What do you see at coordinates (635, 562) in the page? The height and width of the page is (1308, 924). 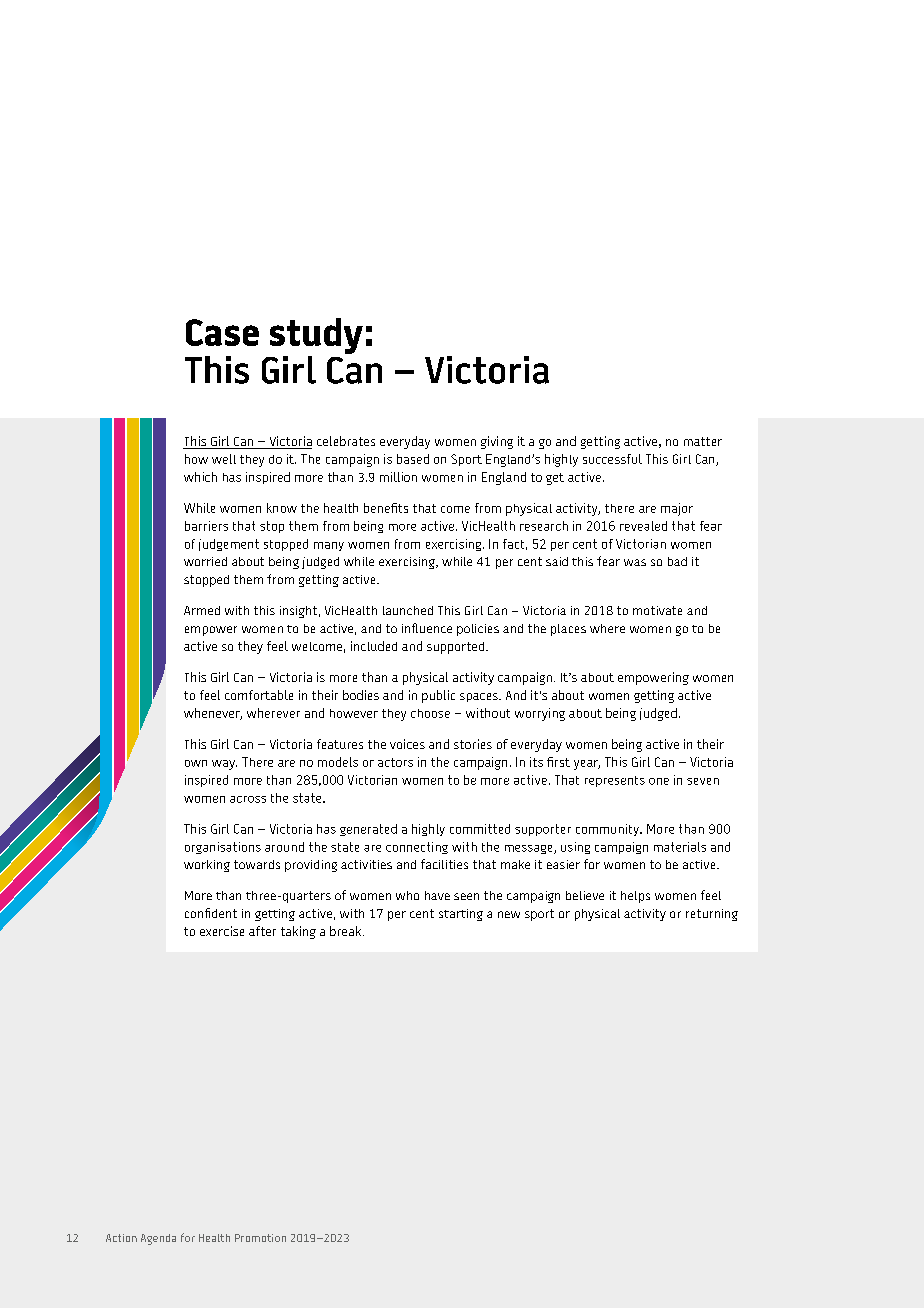 I see `was` at bounding box center [635, 562].
